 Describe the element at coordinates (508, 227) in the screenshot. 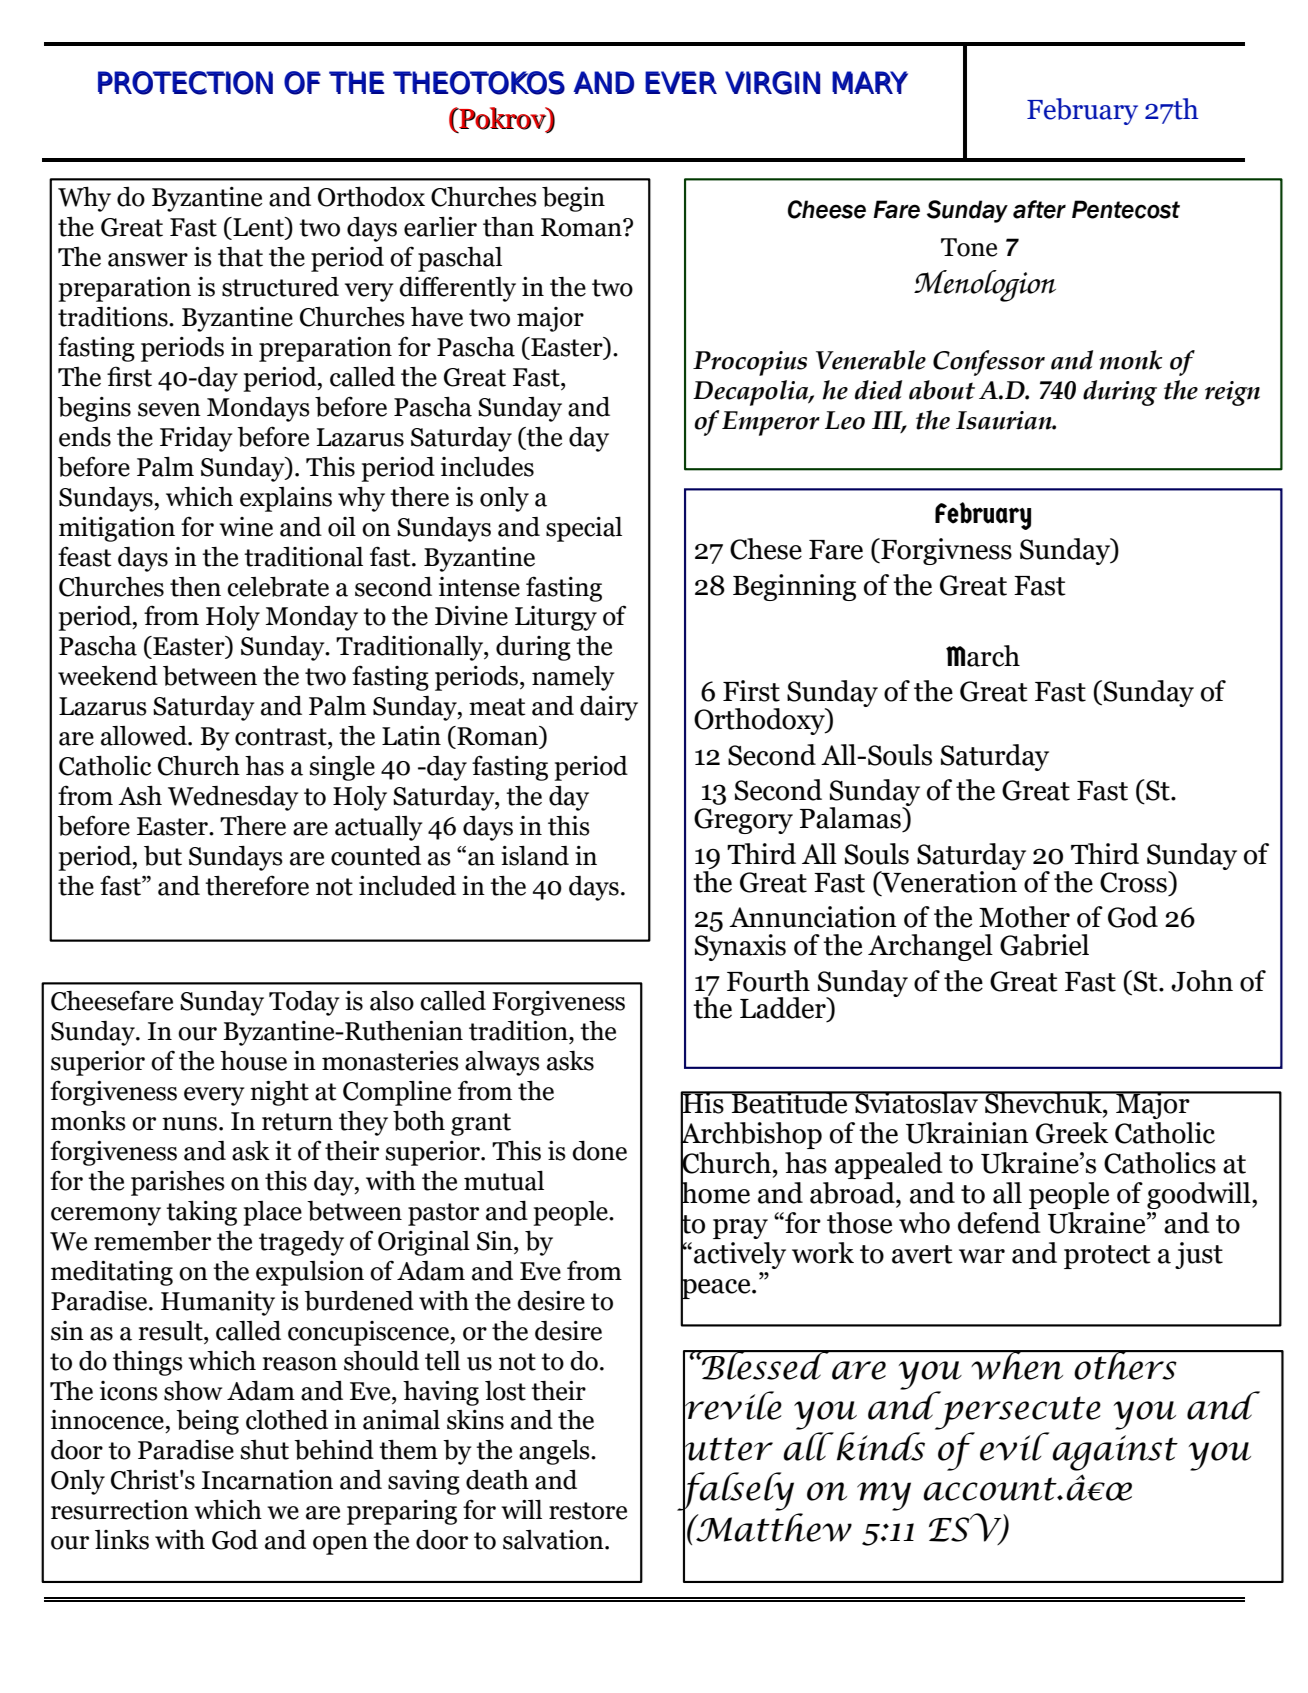

I see `than` at that location.
